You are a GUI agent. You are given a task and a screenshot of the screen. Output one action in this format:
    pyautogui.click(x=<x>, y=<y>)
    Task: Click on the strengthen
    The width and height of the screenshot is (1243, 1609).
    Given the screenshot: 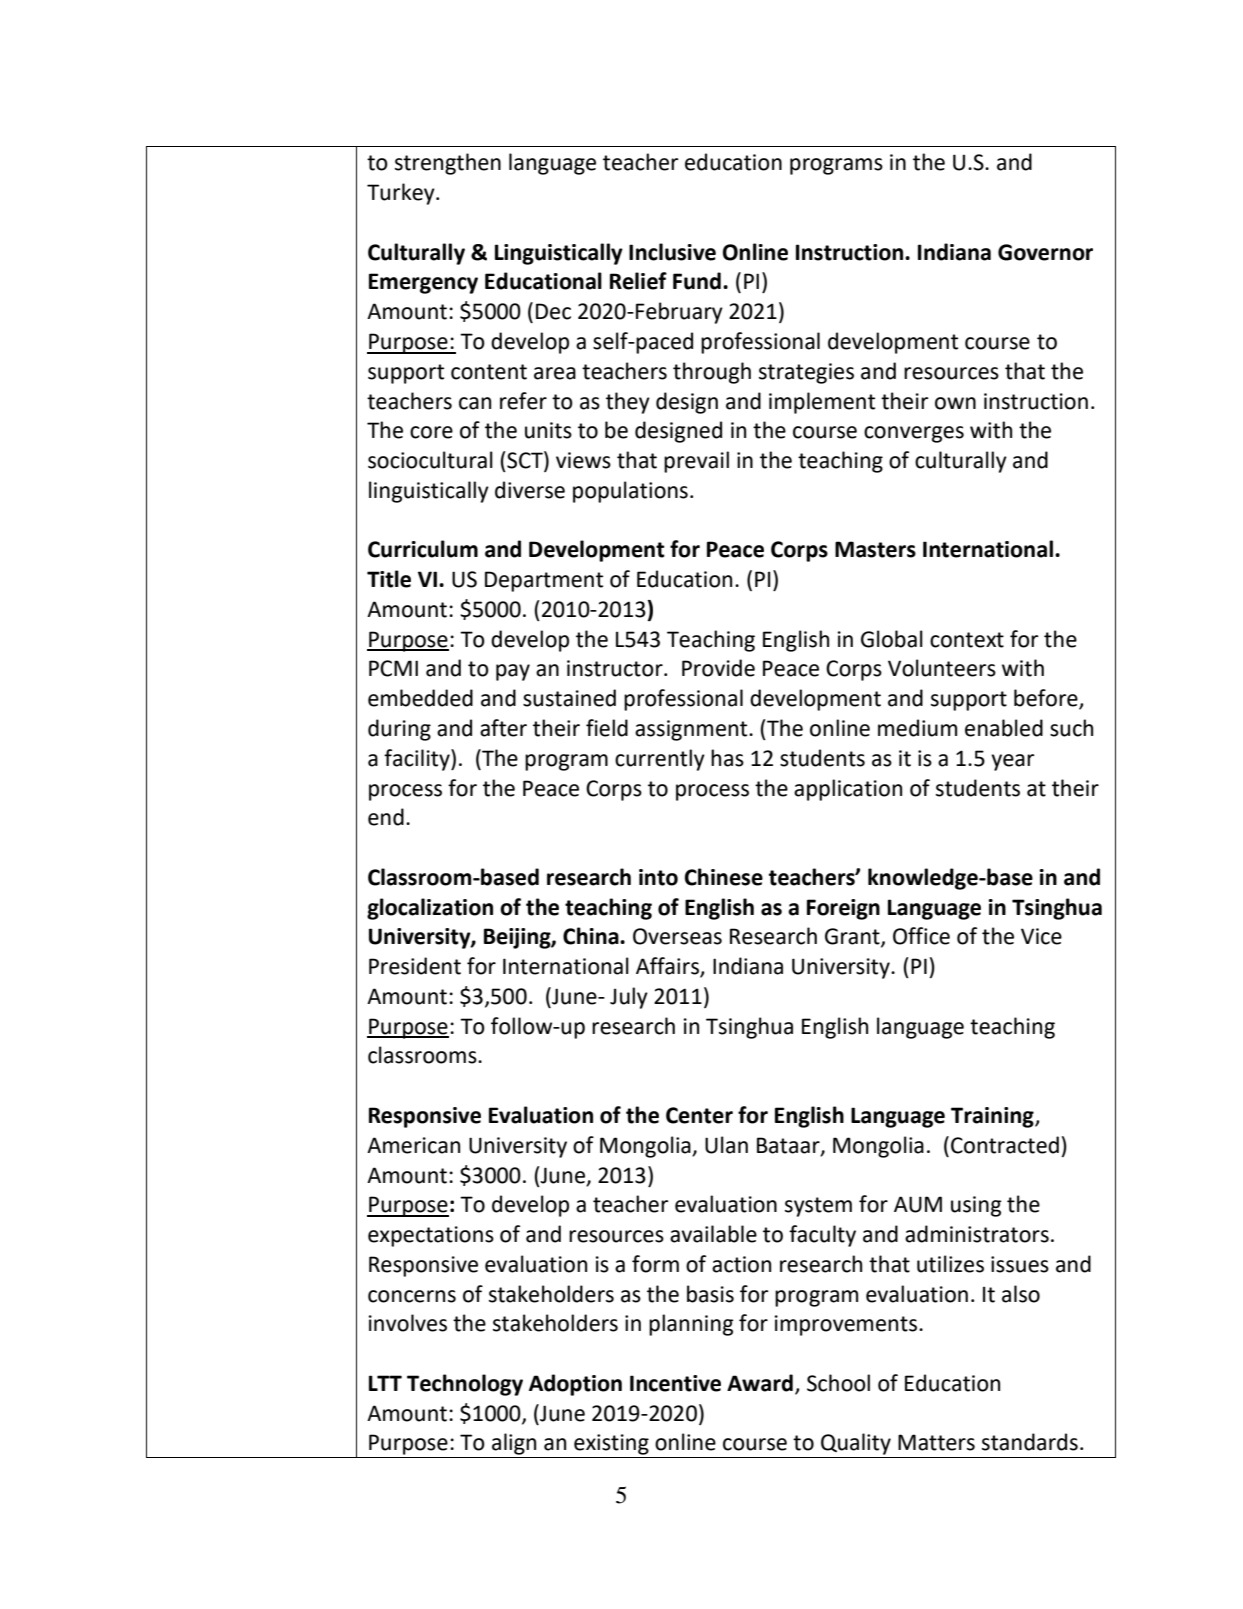 What is the action you would take?
    pyautogui.click(x=448, y=164)
